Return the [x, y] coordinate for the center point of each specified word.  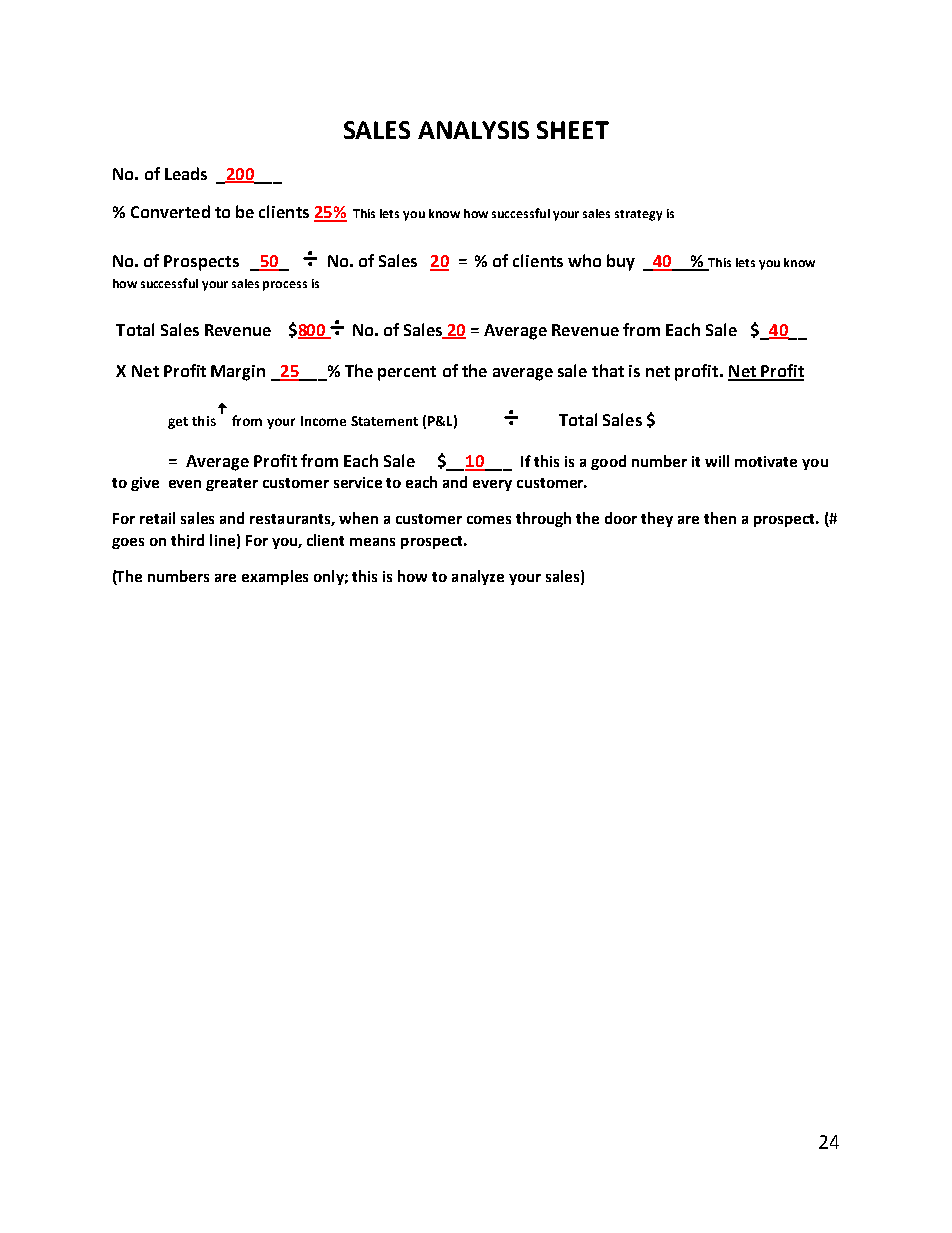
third [187, 540]
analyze [478, 577]
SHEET [573, 130]
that [608, 370]
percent [407, 373]
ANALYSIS [473, 130]
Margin [238, 373]
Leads [186, 173]
